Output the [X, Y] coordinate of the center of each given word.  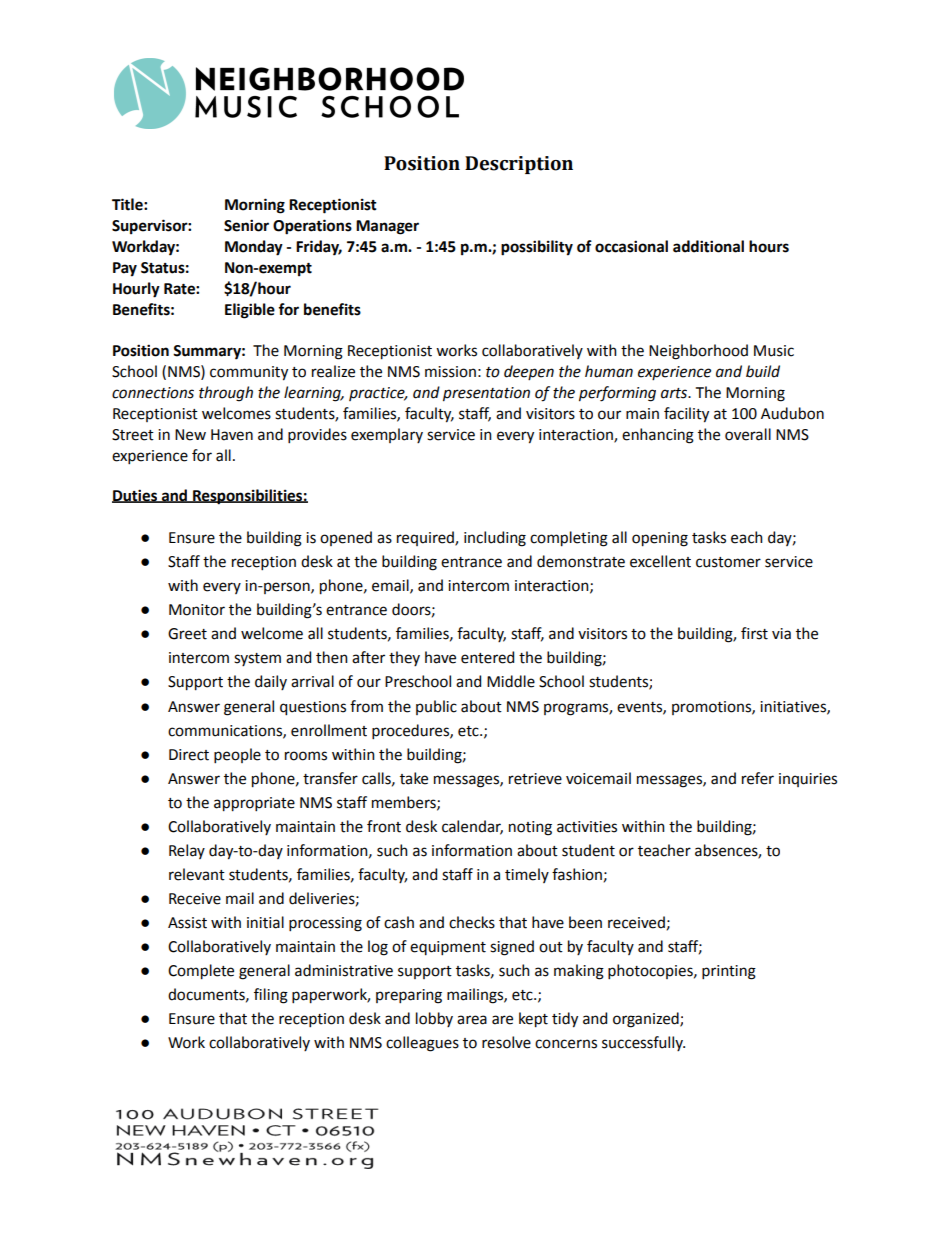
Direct [189, 755]
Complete [201, 972]
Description [519, 165]
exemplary [387, 435]
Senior [246, 225]
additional [708, 246]
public [436, 707]
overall [748, 434]
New [190, 435]
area [472, 1020]
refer [758, 778]
